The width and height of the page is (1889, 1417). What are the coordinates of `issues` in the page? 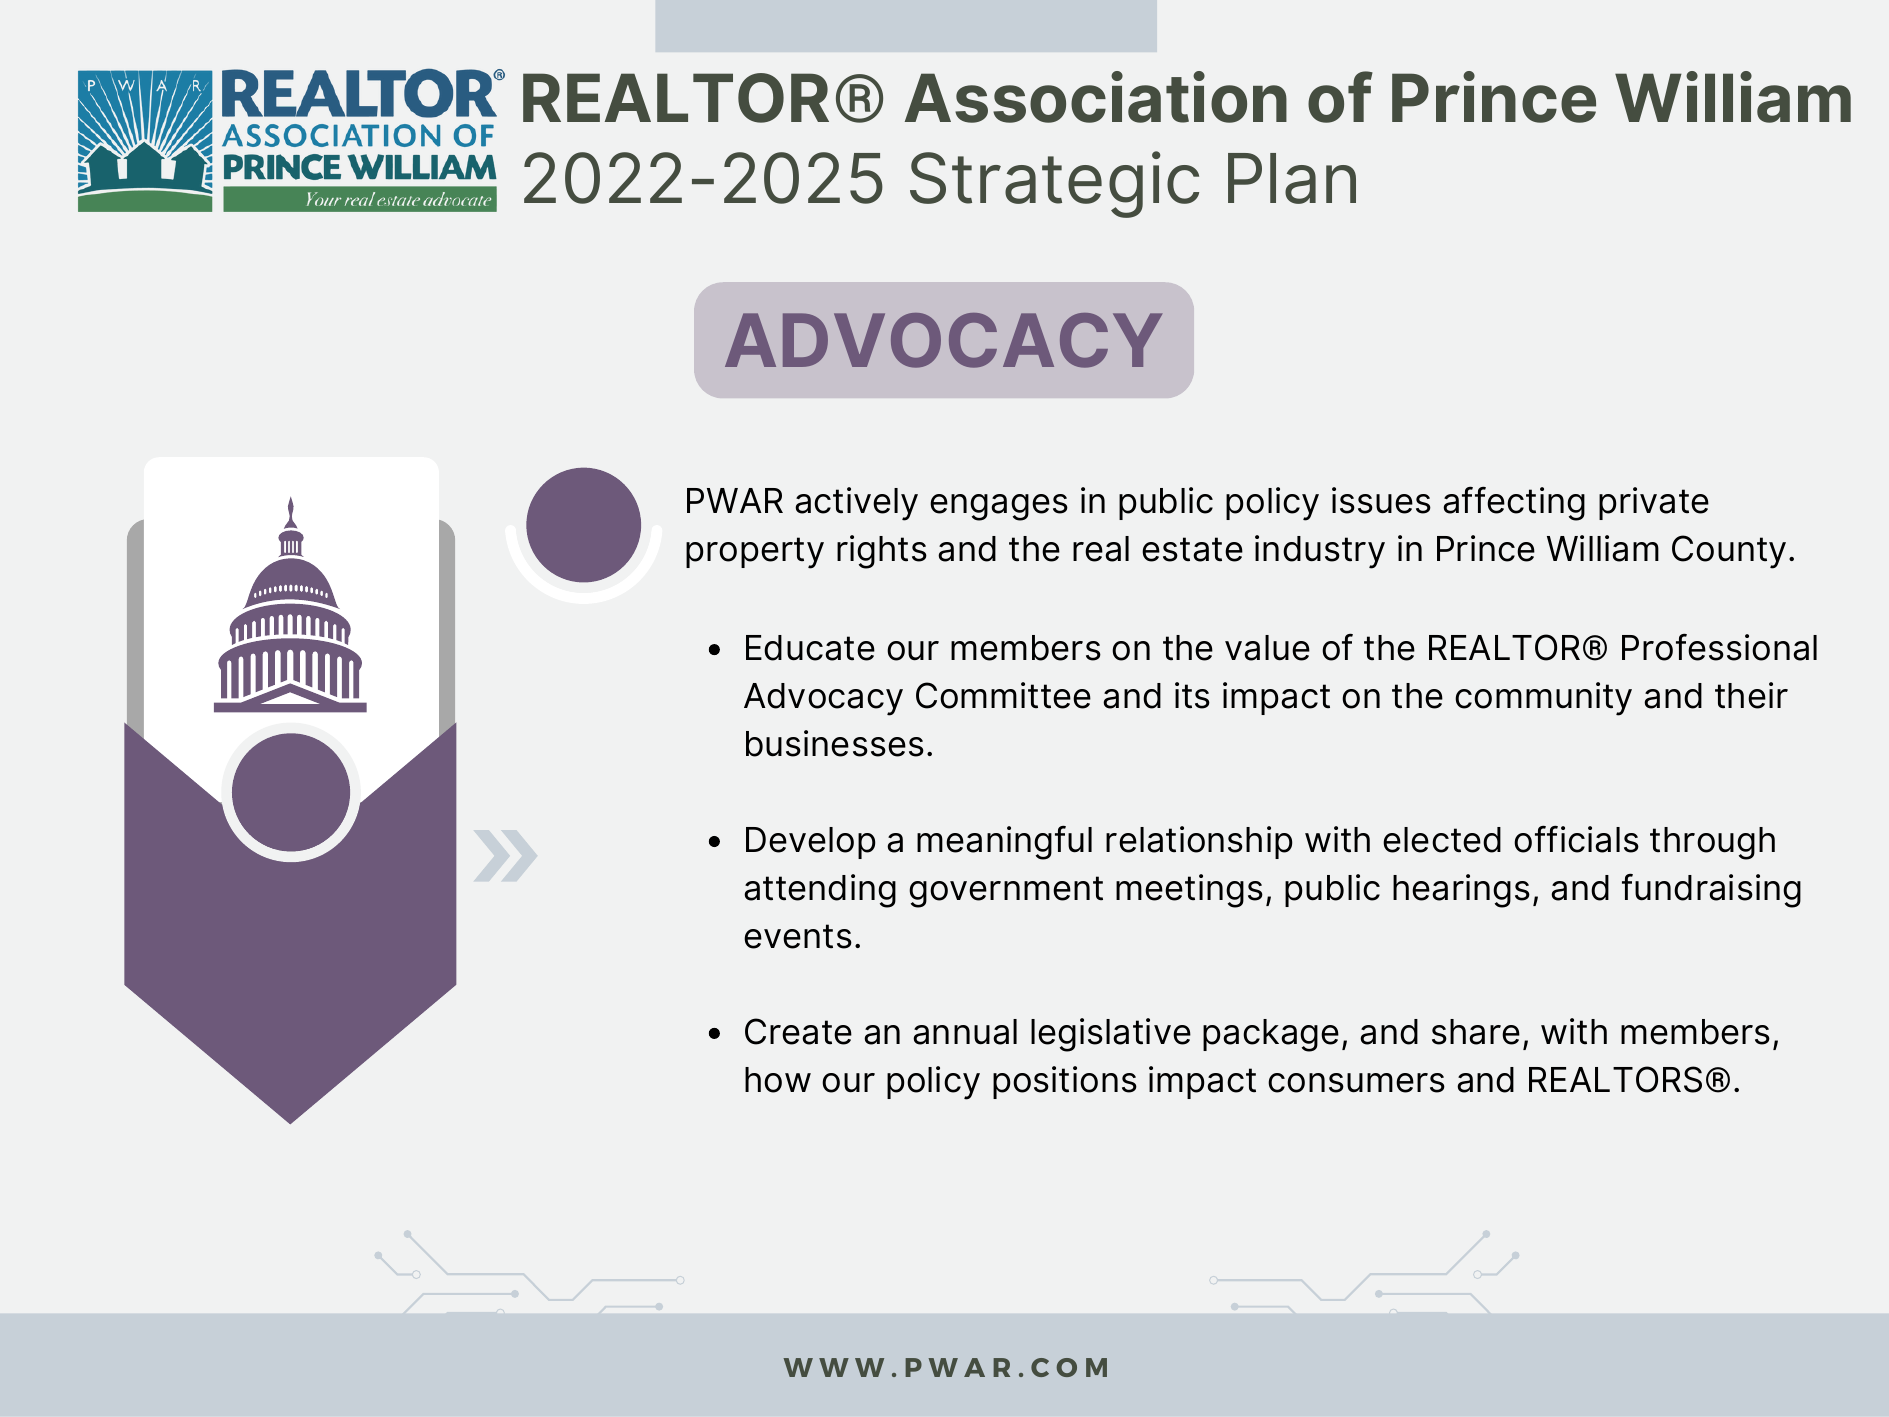 It's located at (1381, 500).
